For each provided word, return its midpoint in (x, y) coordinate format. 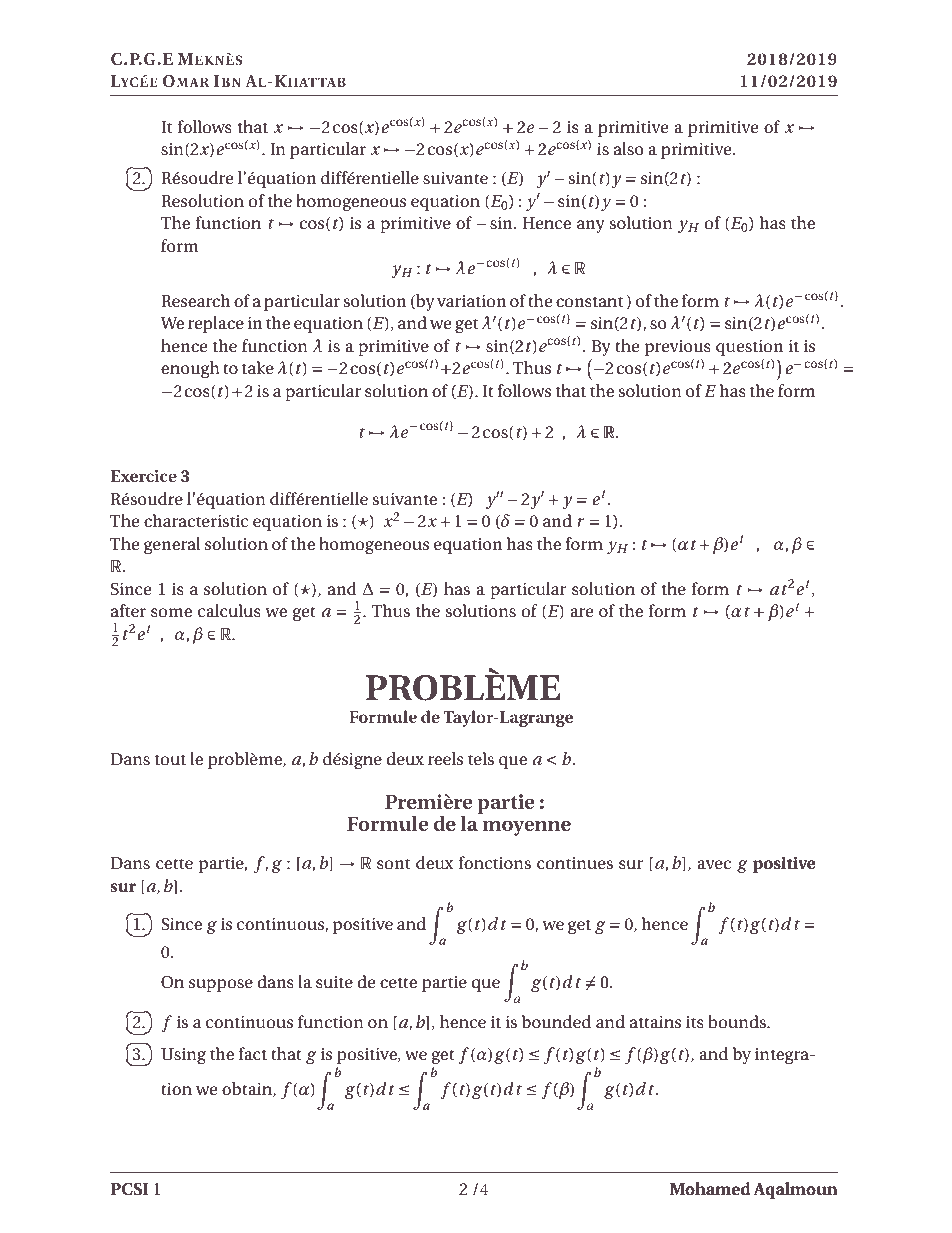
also (629, 148)
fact (253, 1053)
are (581, 612)
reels (445, 758)
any (591, 226)
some (171, 612)
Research (196, 300)
